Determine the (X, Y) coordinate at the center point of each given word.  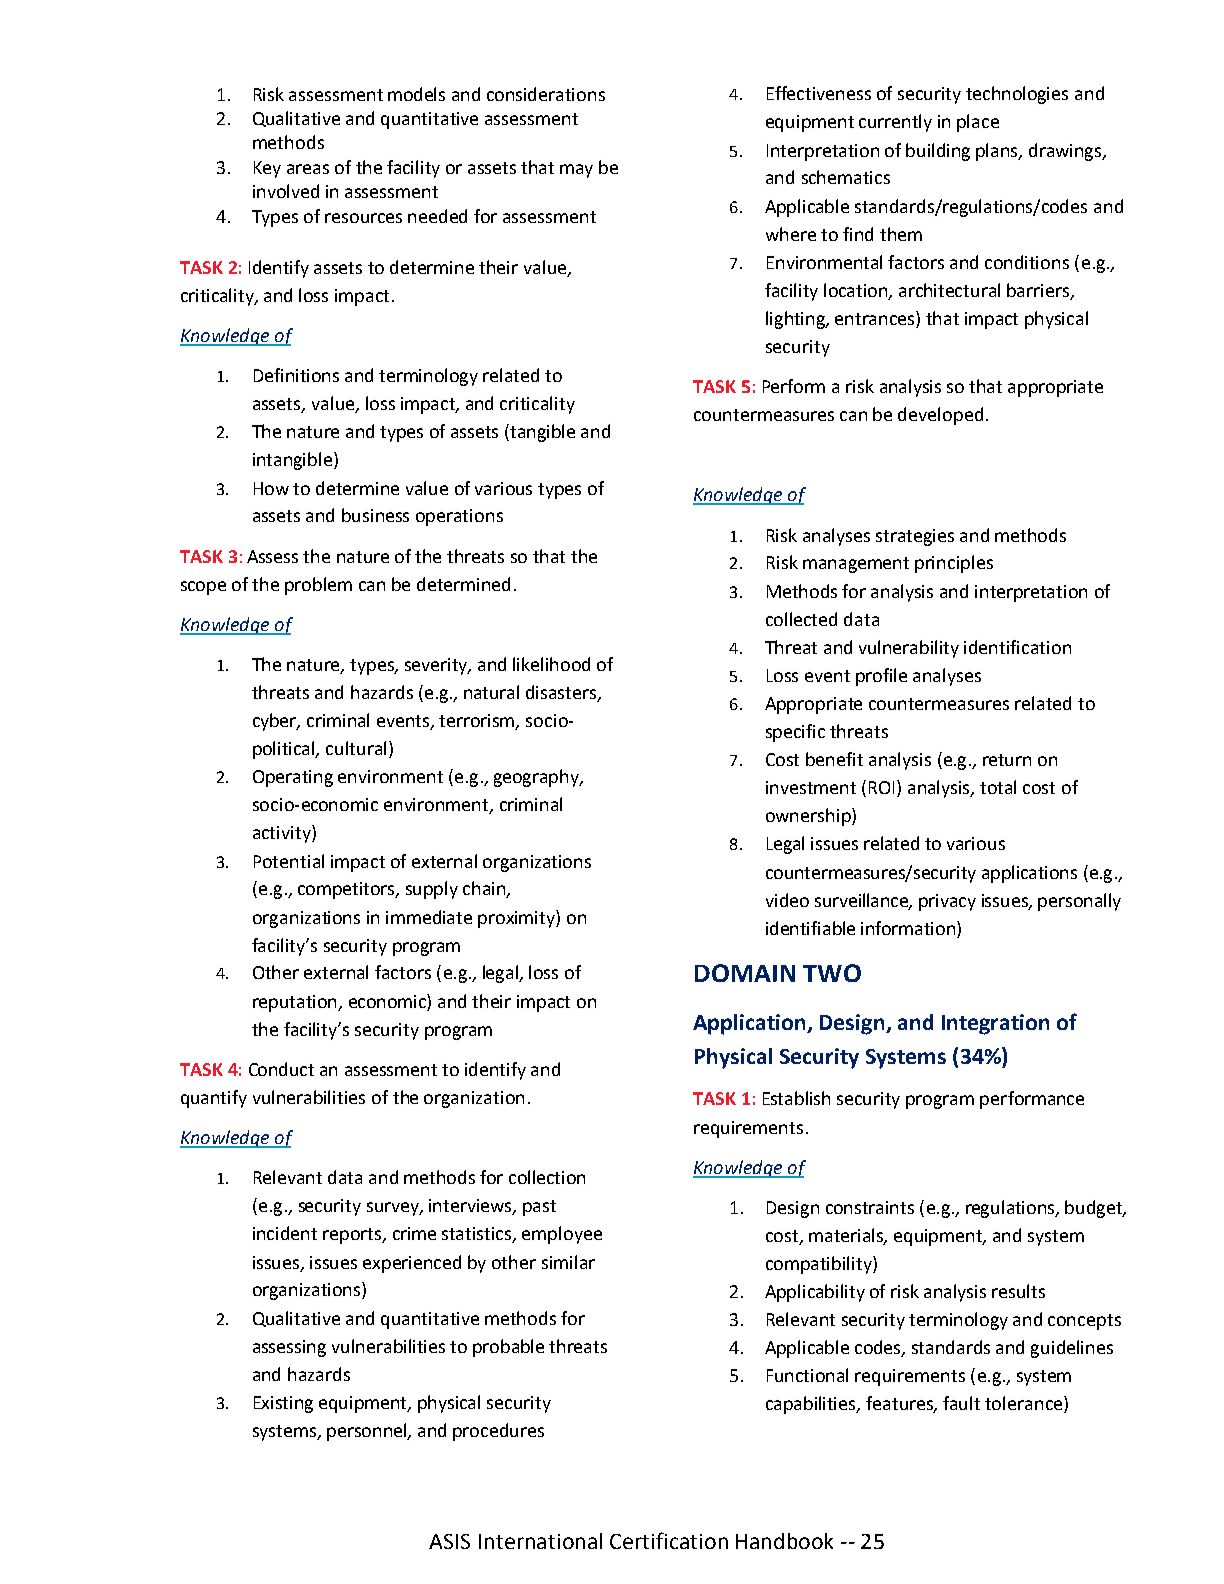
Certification (669, 1540)
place (978, 123)
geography (538, 778)
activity (283, 834)
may (576, 171)
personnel (368, 1432)
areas (308, 169)
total (998, 787)
